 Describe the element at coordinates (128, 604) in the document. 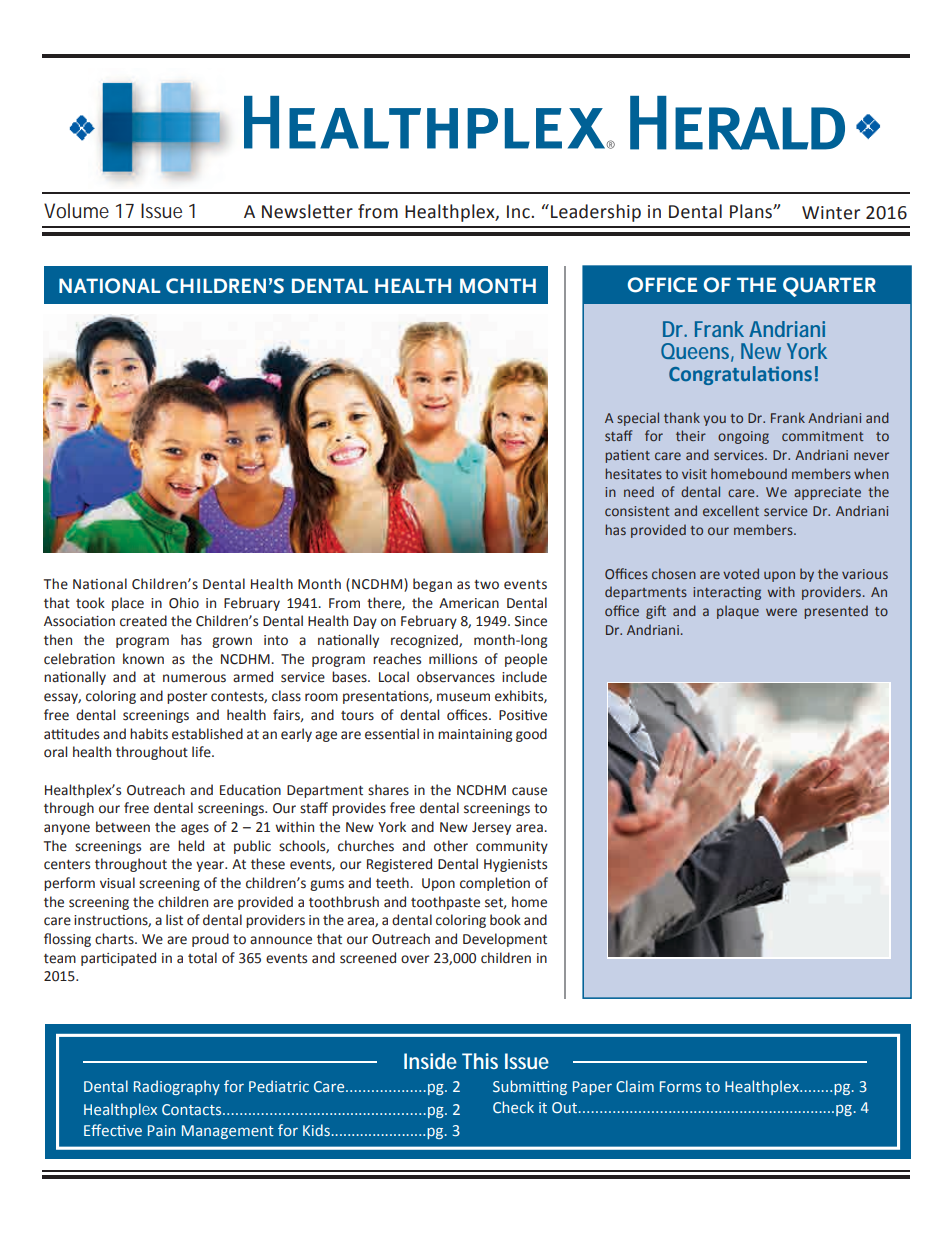

I see `place` at that location.
